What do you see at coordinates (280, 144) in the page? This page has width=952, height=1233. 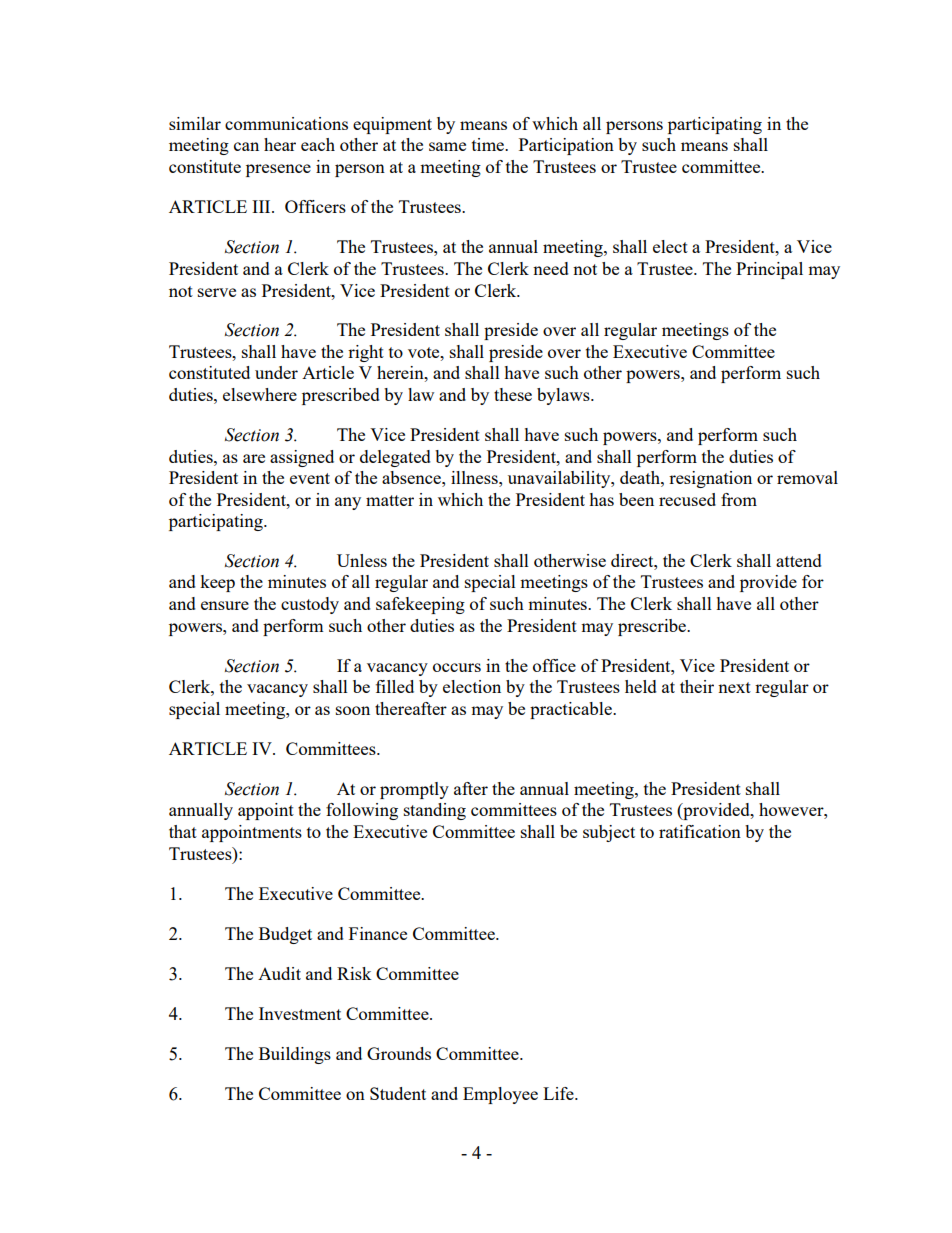 I see `hear` at bounding box center [280, 144].
